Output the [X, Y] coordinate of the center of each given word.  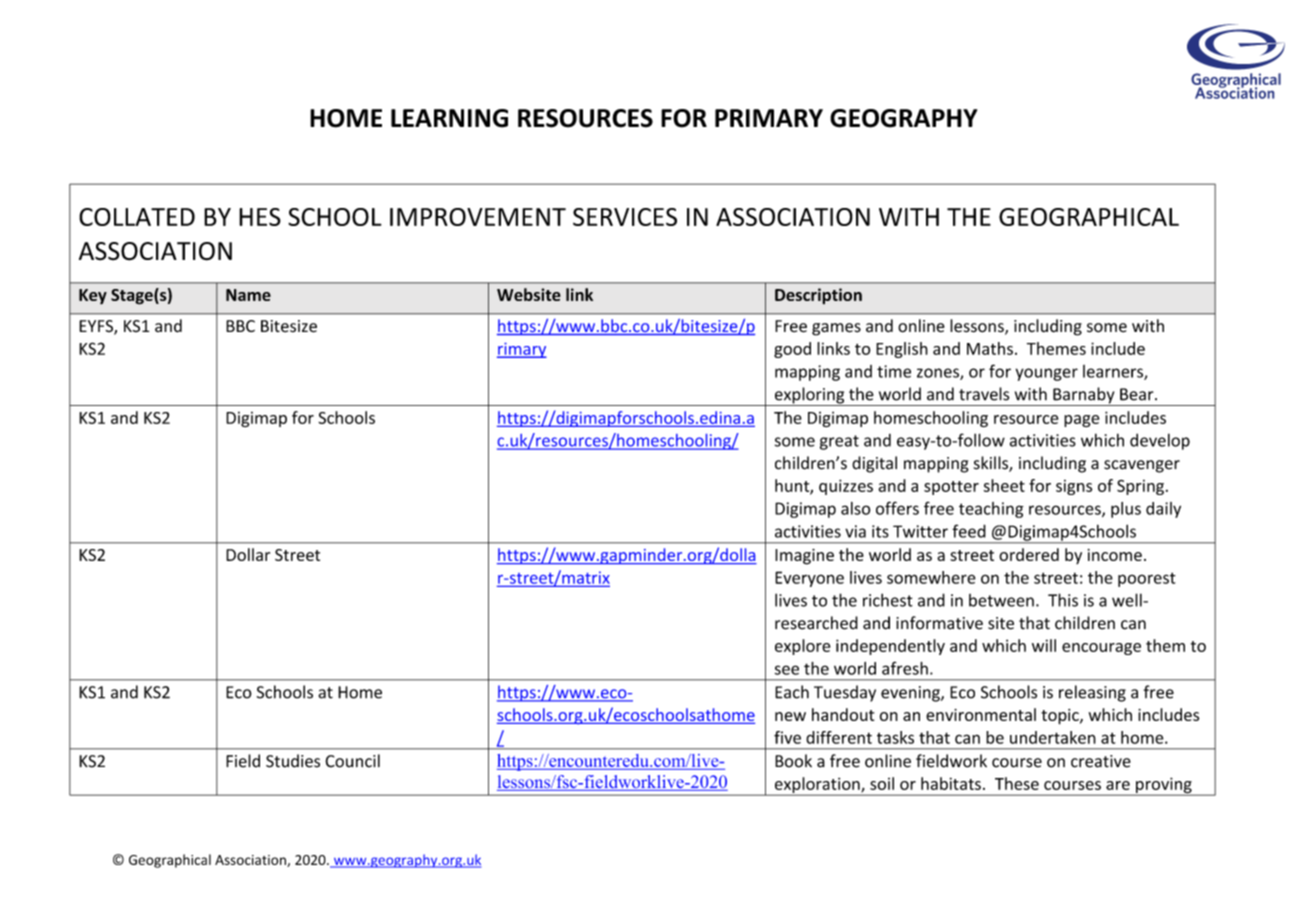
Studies [293, 761]
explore [803, 647]
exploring [809, 396]
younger [1047, 374]
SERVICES [625, 217]
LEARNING [449, 118]
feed [969, 531]
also [855, 508]
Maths [990, 348]
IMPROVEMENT [478, 217]
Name [248, 295]
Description [818, 296]
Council [352, 761]
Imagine [804, 557]
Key [93, 297]
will [1044, 645]
